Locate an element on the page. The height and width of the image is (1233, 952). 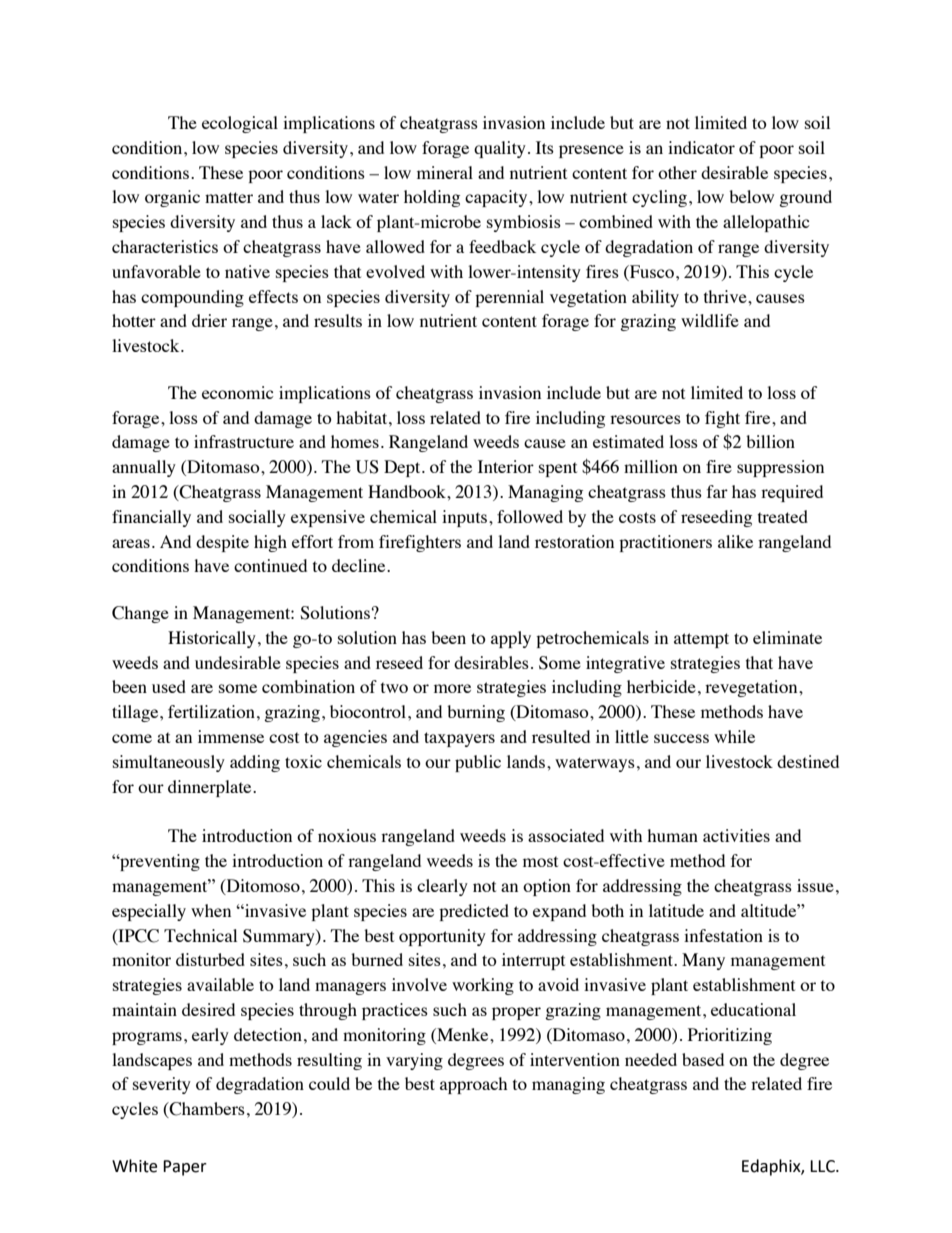
Historically is located at coordinates (212, 639).
